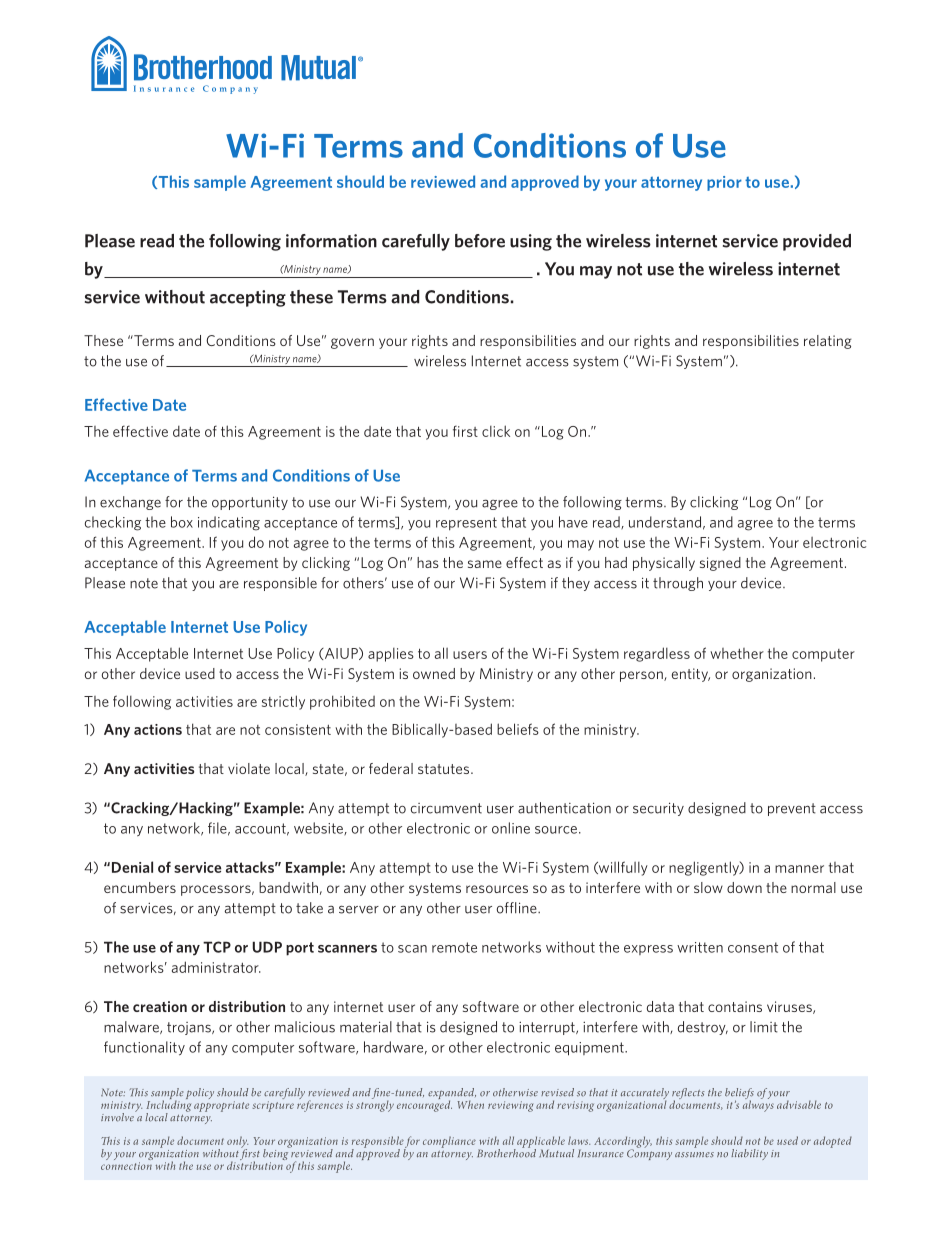 Image resolution: width=952 pixels, height=1233 pixels. Describe the element at coordinates (480, 241) in the page. I see `before` at that location.
